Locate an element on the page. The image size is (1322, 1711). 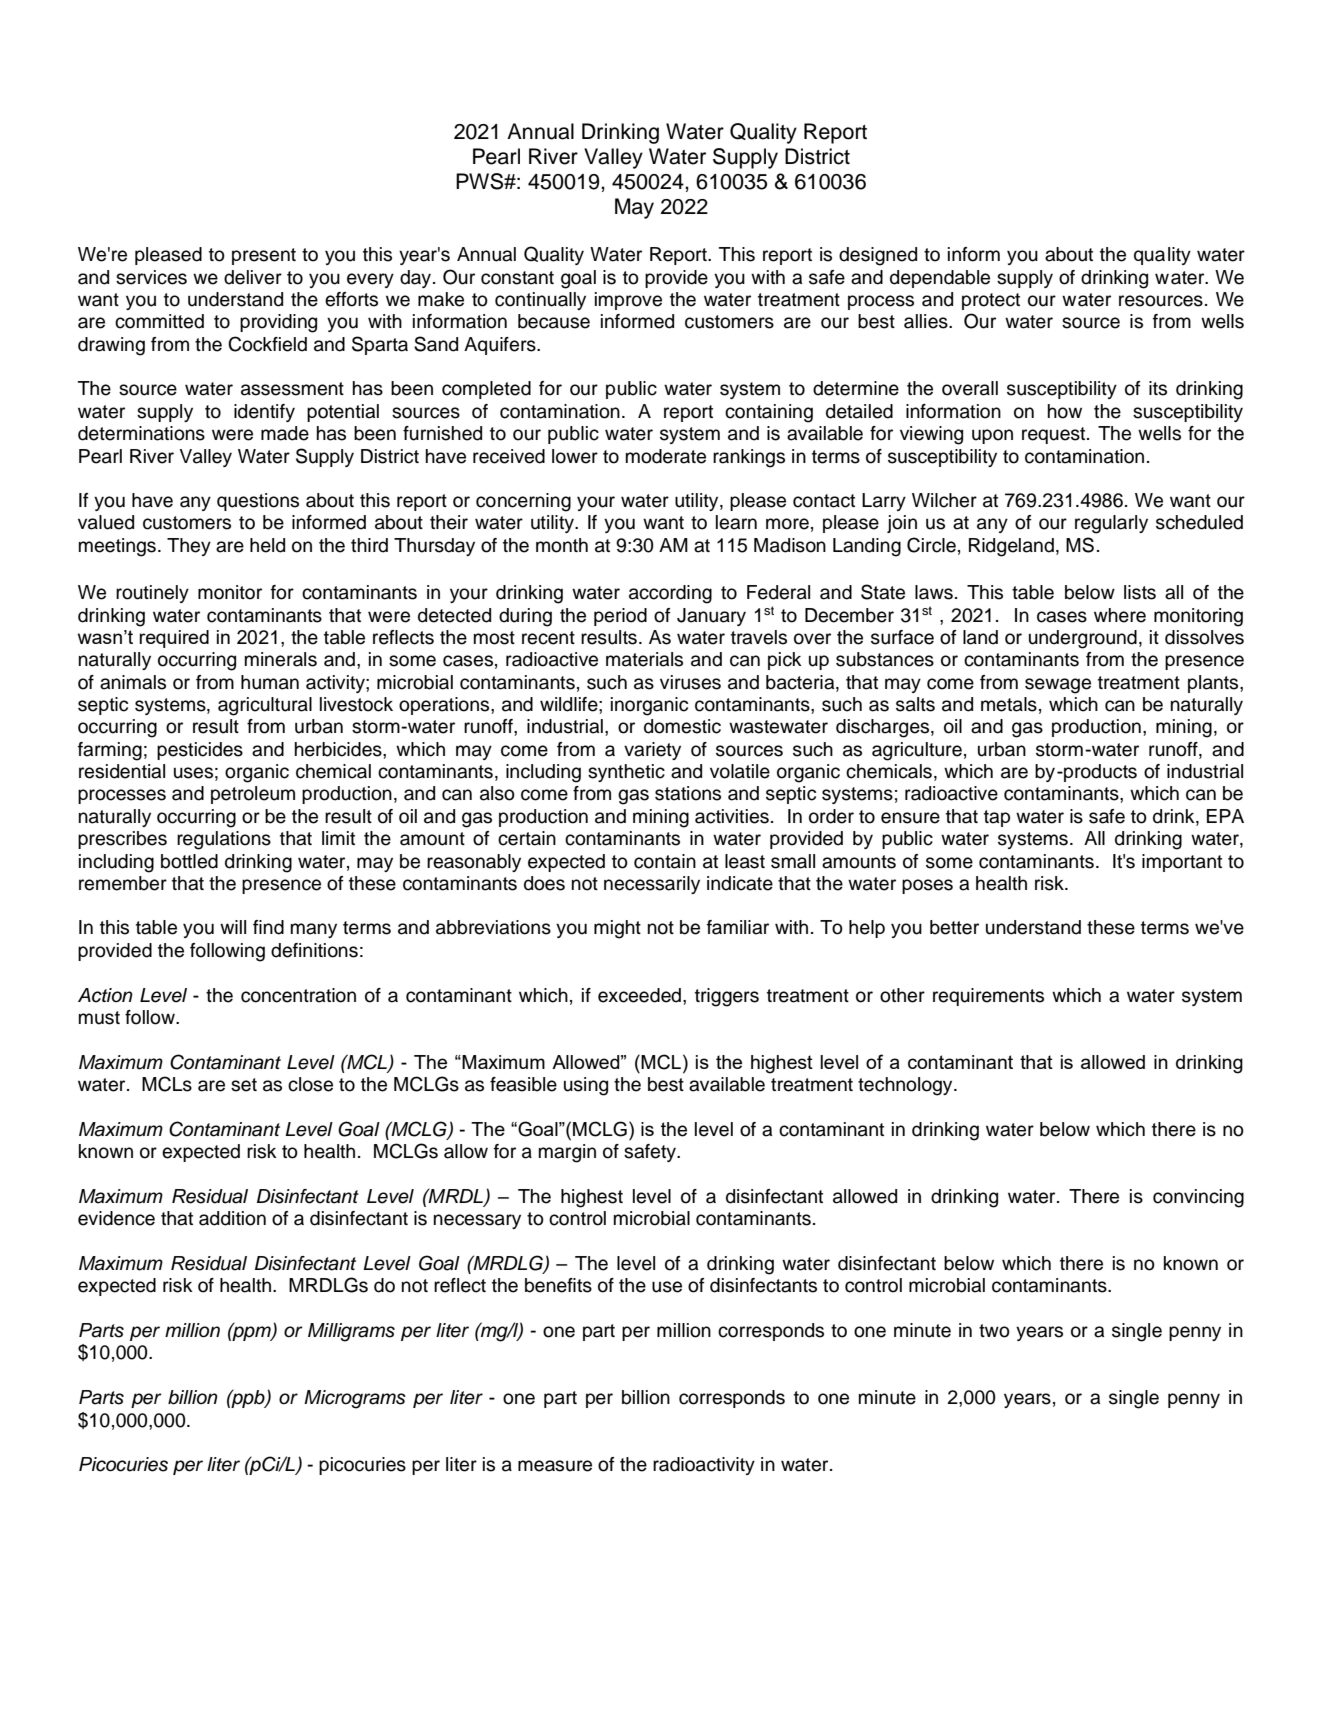
protect is located at coordinates (991, 301).
